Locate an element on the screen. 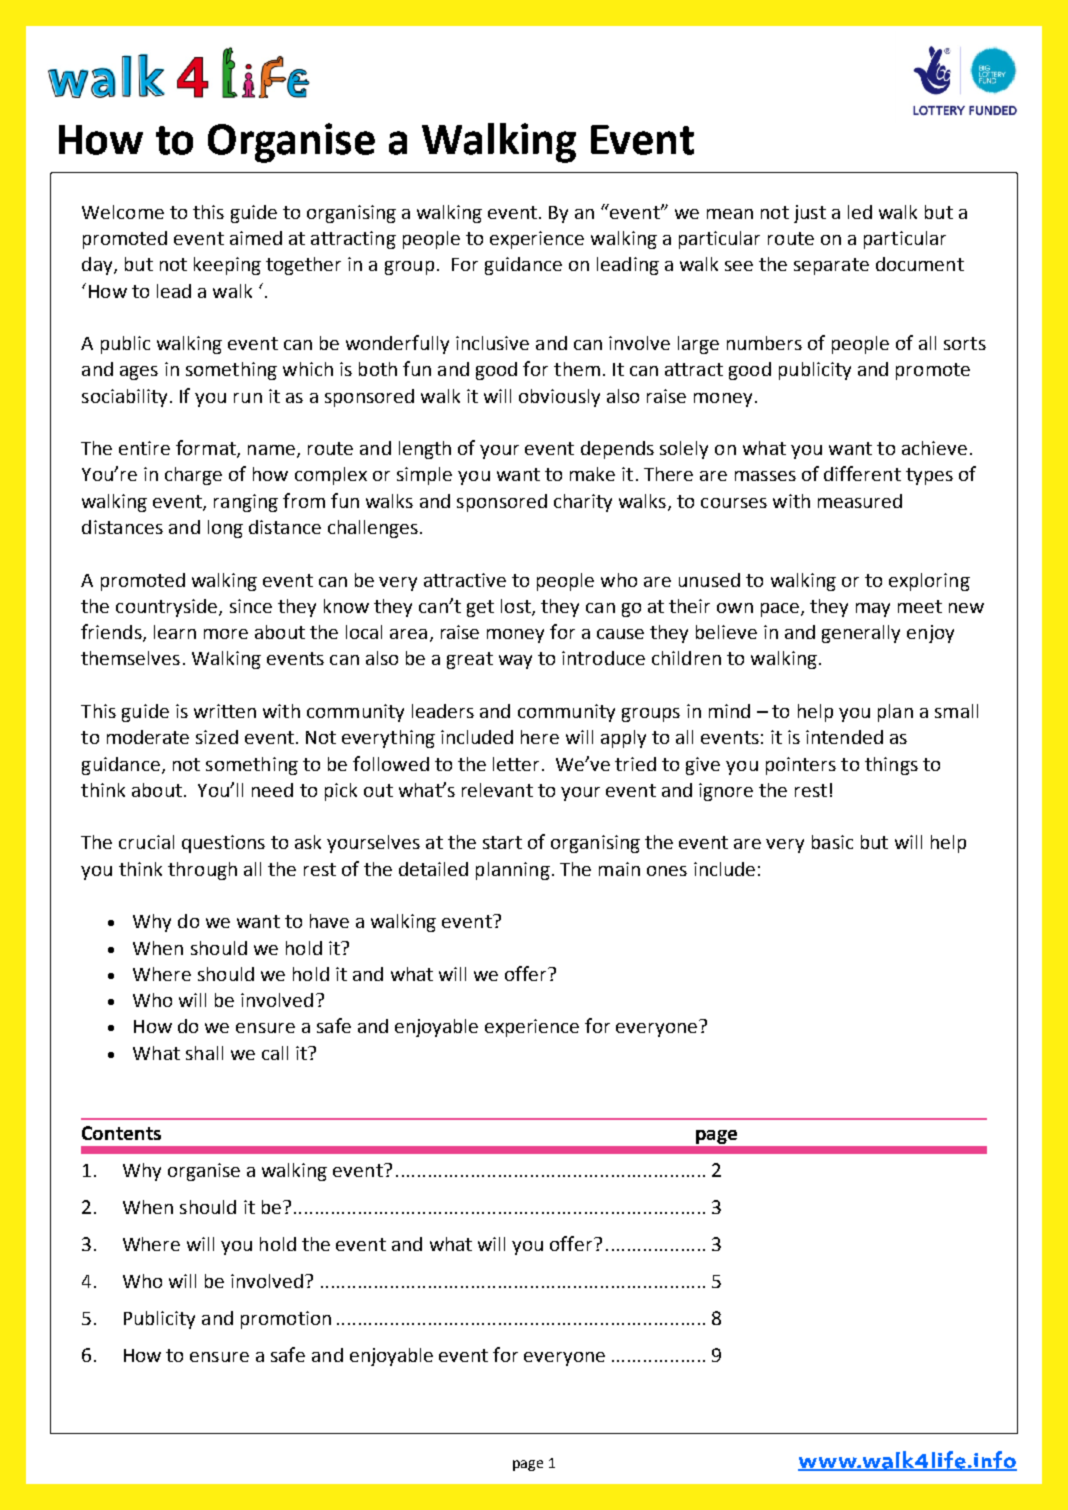 The width and height of the screenshot is (1068, 1510). Contents is located at coordinates (121, 1133).
